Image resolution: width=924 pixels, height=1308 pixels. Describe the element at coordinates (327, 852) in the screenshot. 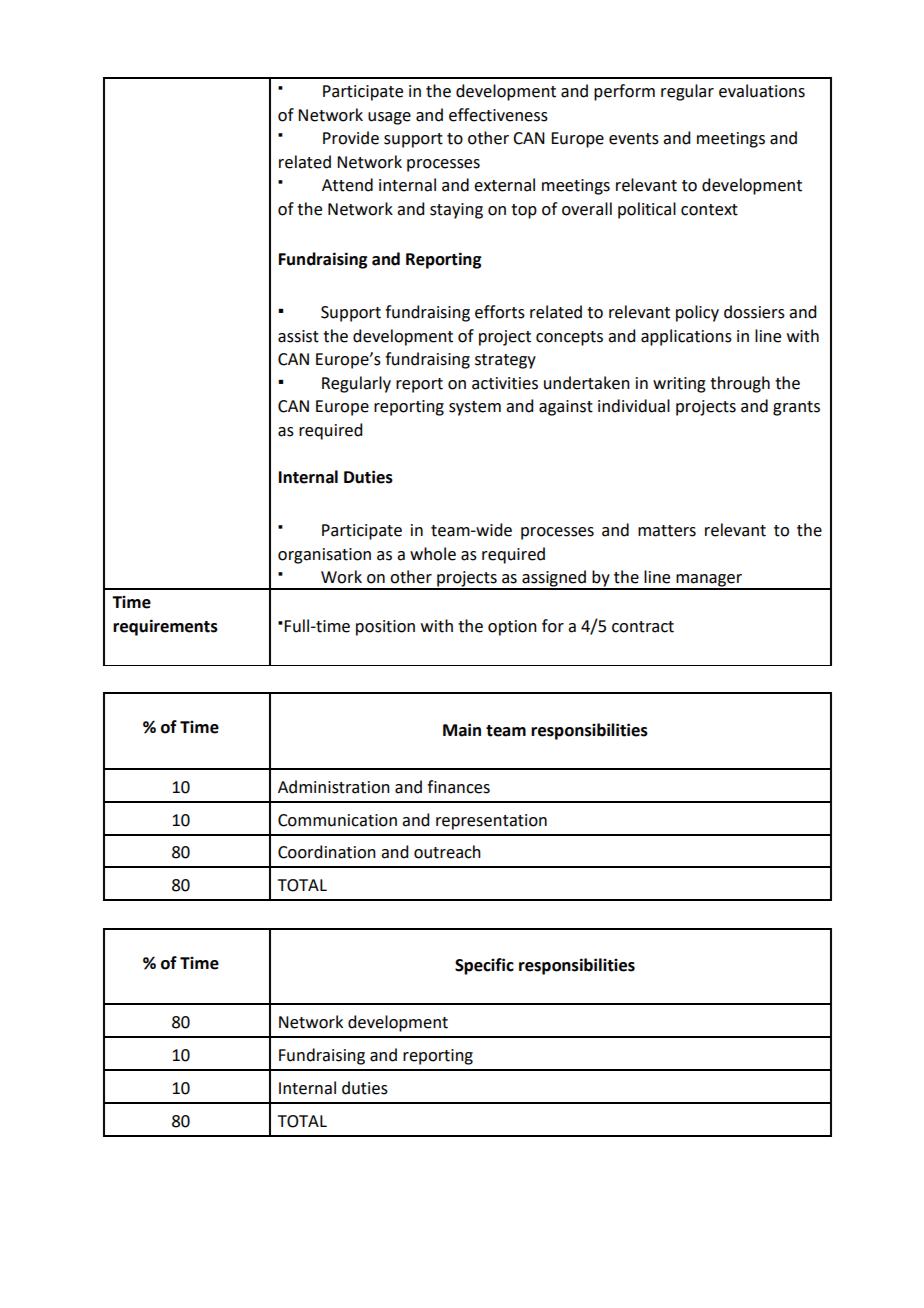

I see `Coordination` at that location.
